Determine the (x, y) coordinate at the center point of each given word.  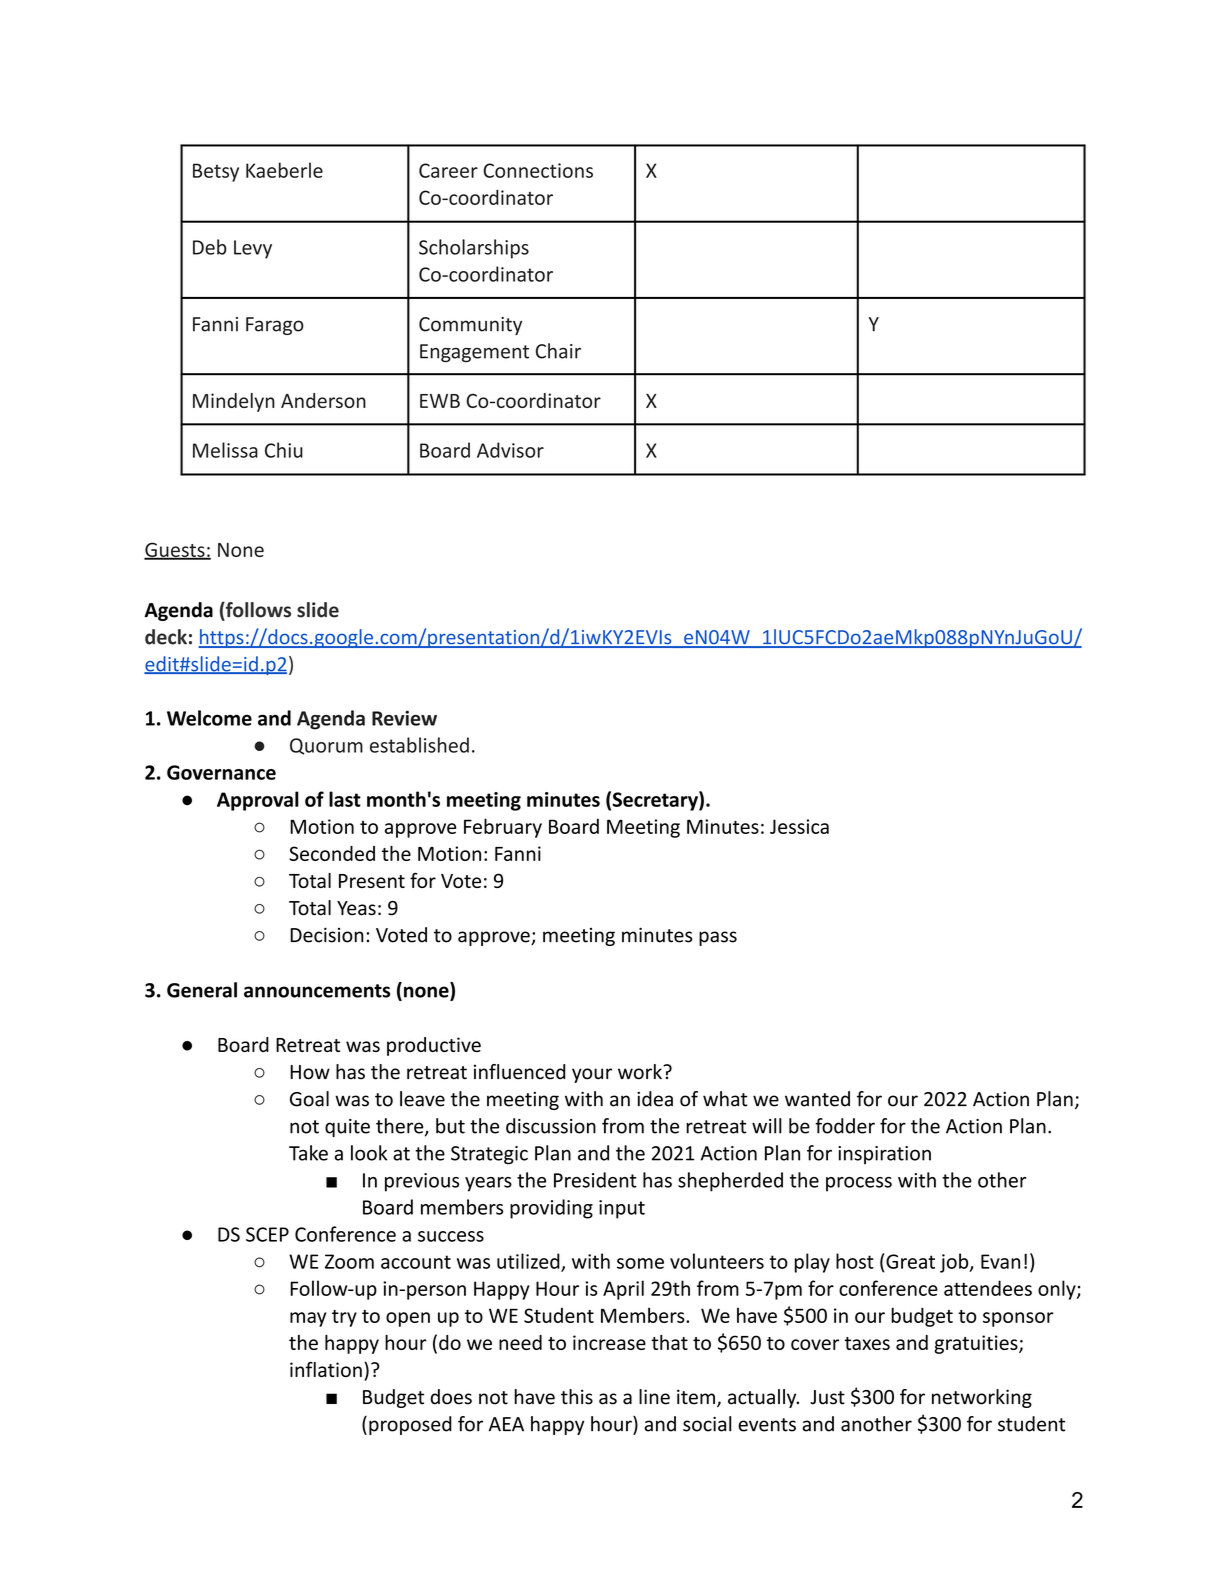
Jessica (799, 826)
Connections (538, 170)
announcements (317, 991)
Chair (558, 351)
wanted (817, 1099)
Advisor (510, 450)
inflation (326, 1369)
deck (166, 637)
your (592, 1075)
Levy (253, 249)
